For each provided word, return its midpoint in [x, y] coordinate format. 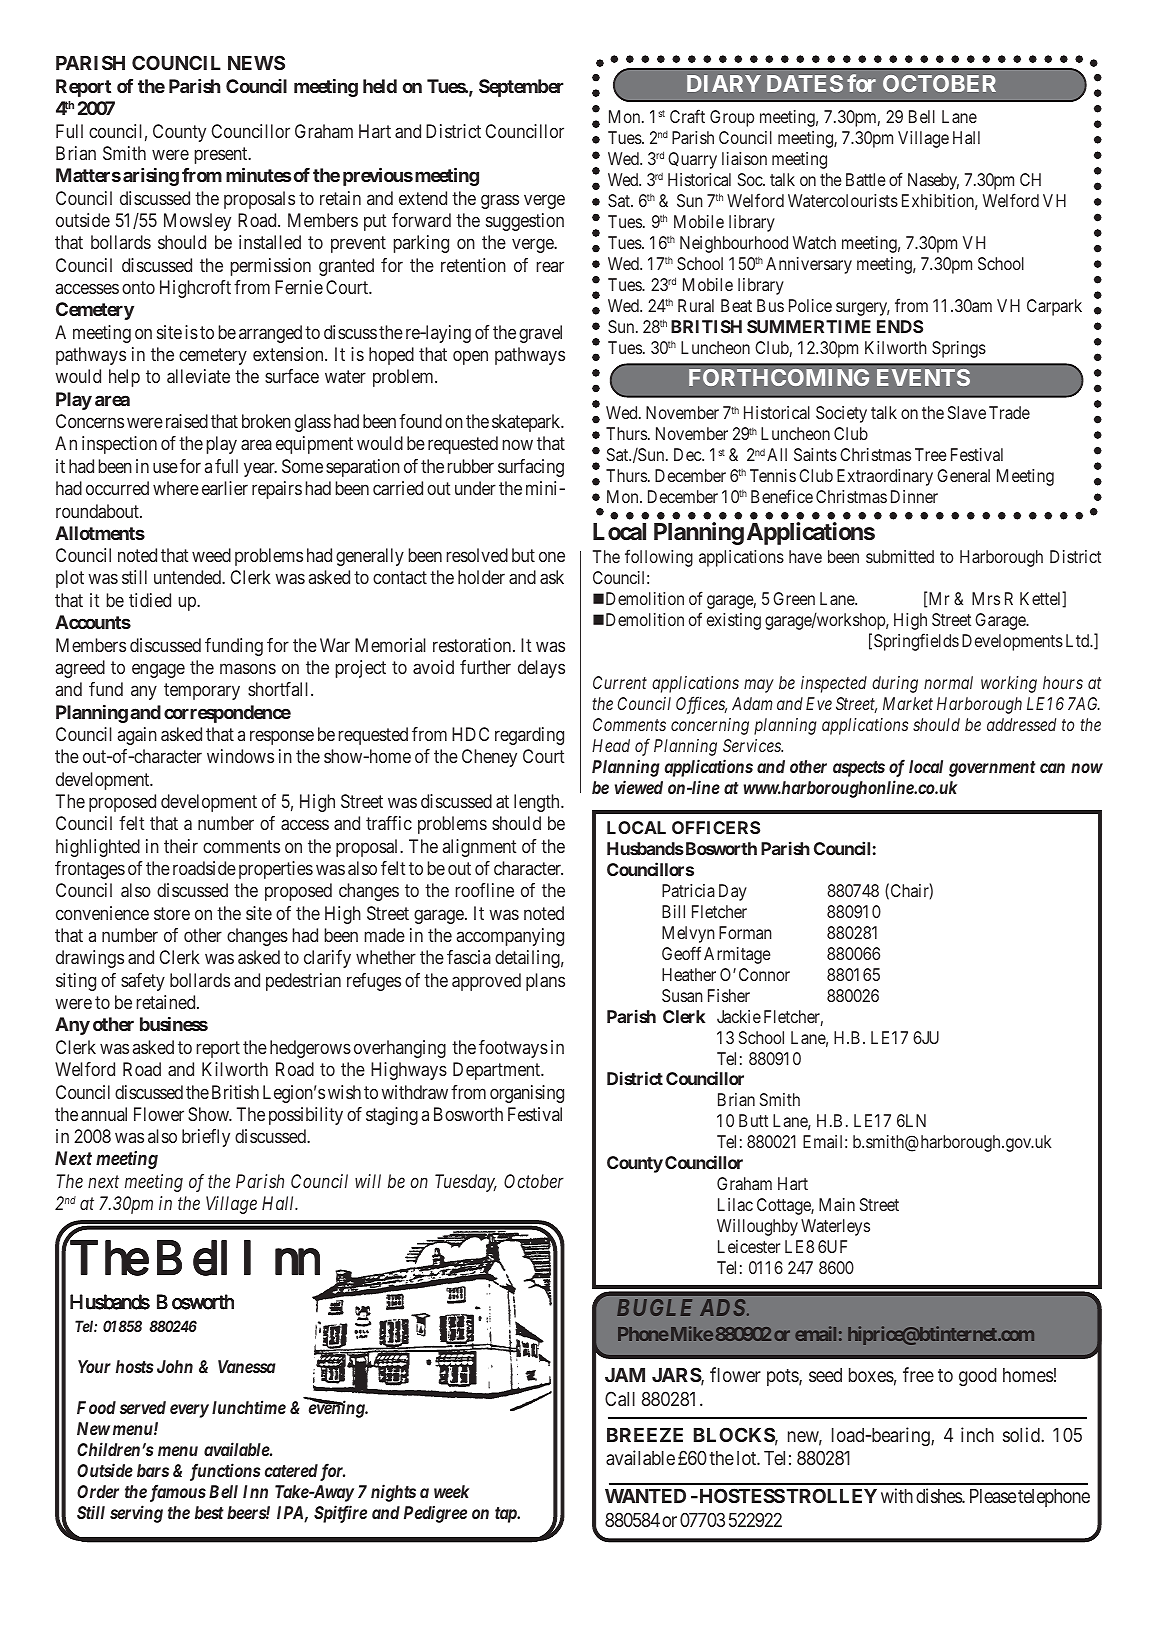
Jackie [739, 1016]
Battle [865, 179]
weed [211, 555]
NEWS [256, 62]
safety [143, 982]
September [521, 88]
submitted [900, 556]
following [659, 558]
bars [153, 1470]
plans [545, 982]
